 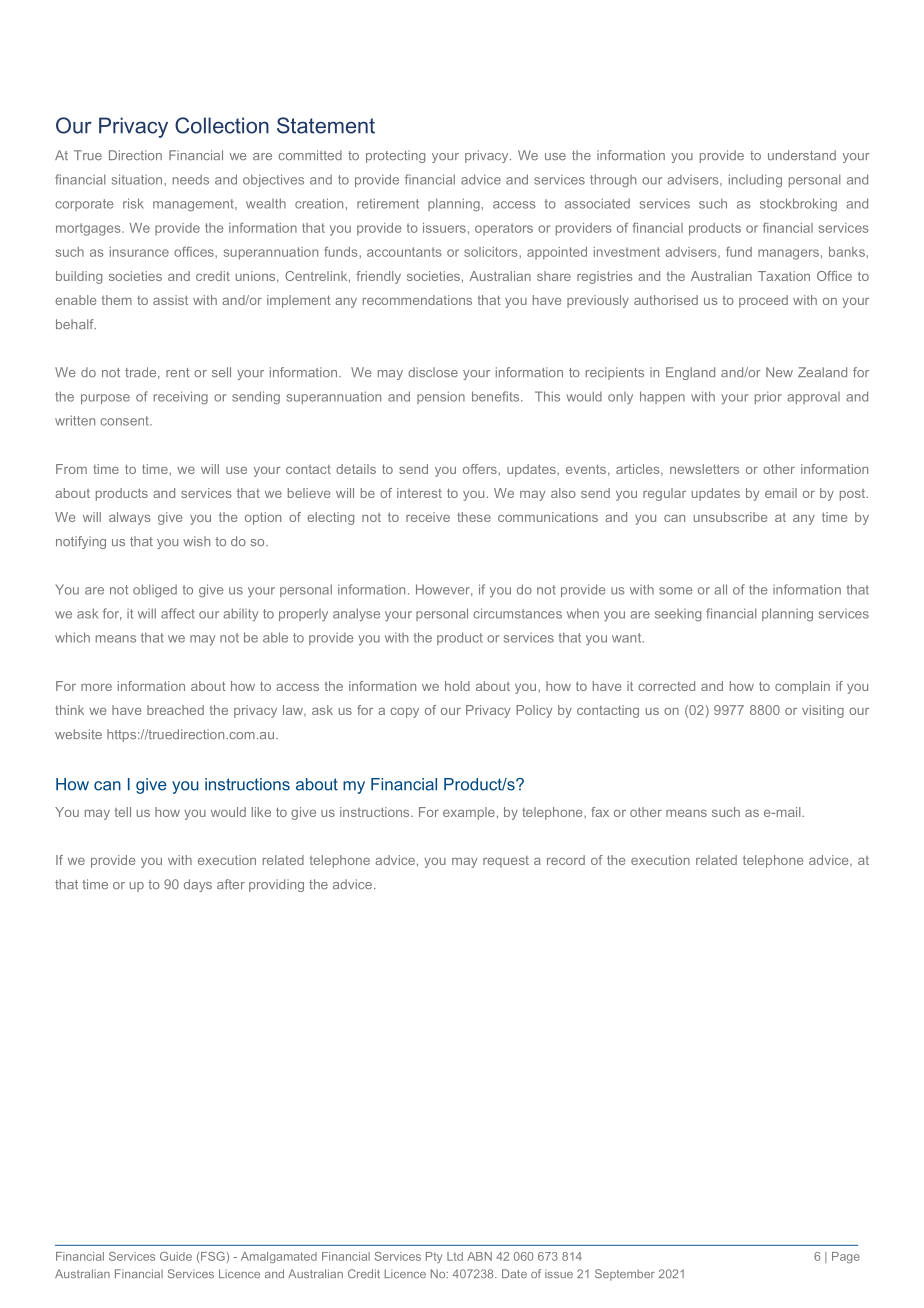 What do you see at coordinates (175, 710) in the screenshot?
I see `breached` at bounding box center [175, 710].
